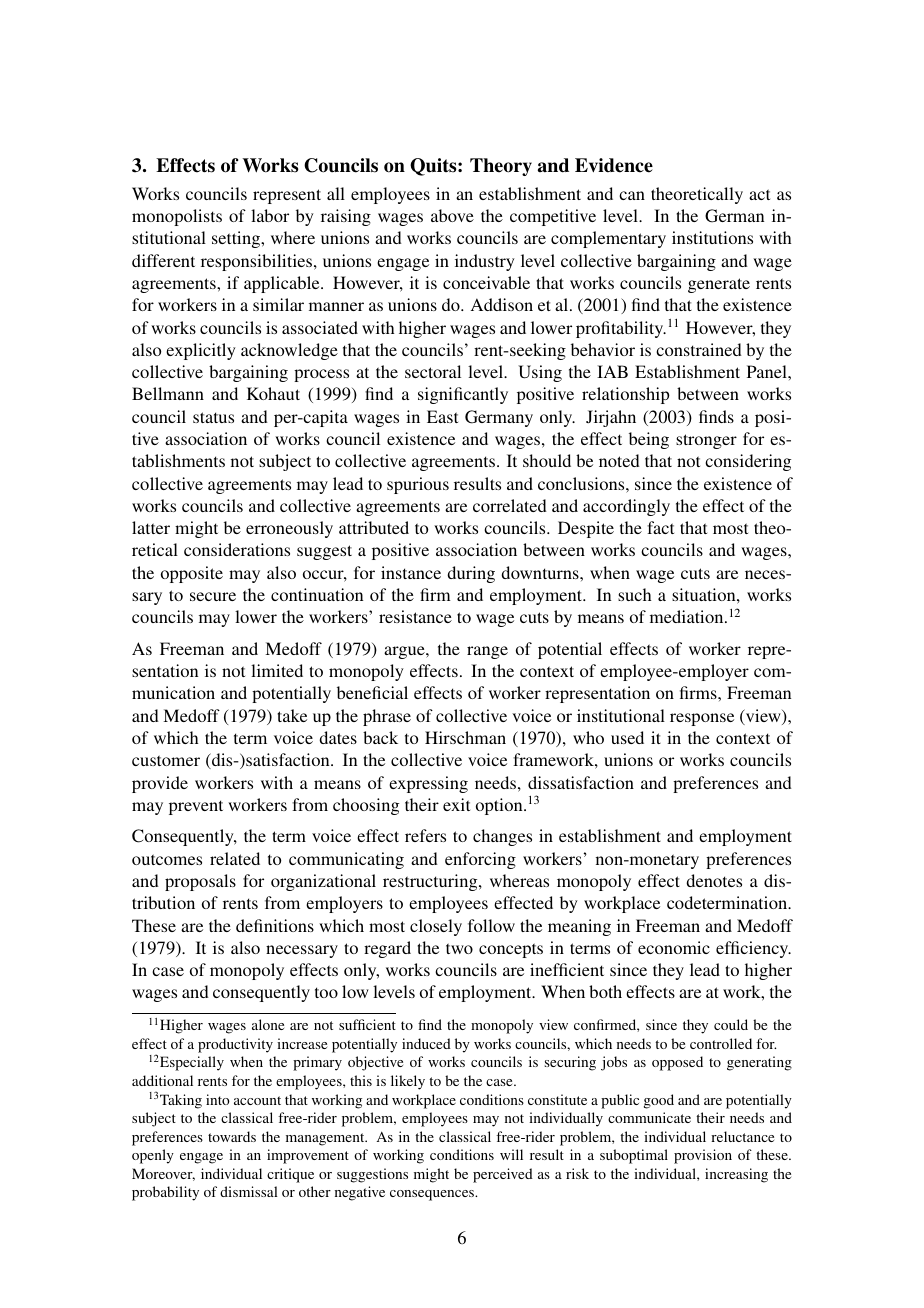 Image resolution: width=924 pixels, height=1308 pixels. I want to click on institutions, so click(712, 237).
